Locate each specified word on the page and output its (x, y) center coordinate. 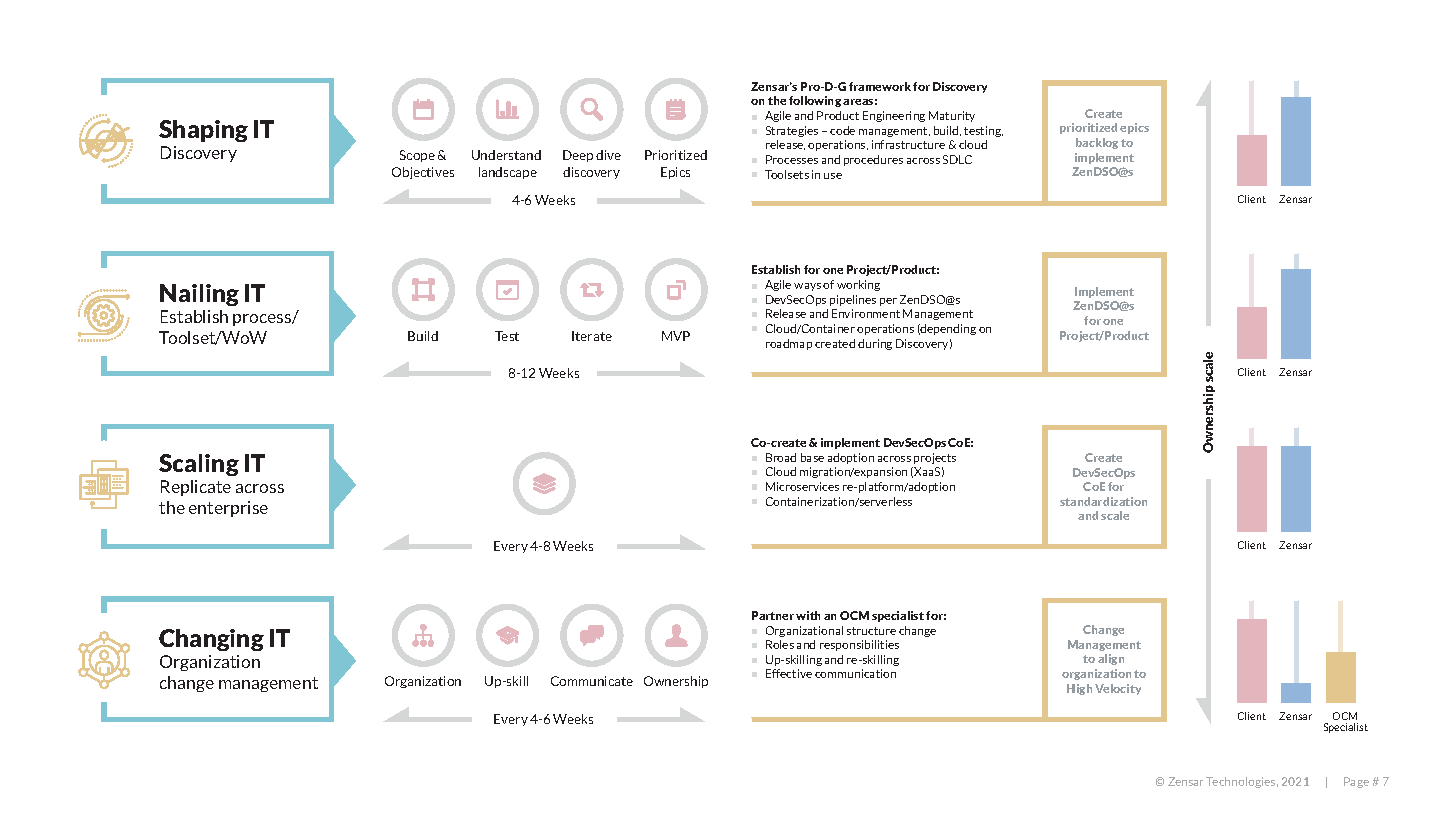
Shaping (203, 131)
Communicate (592, 681)
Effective (789, 673)
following (815, 101)
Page (1356, 782)
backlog (1097, 143)
